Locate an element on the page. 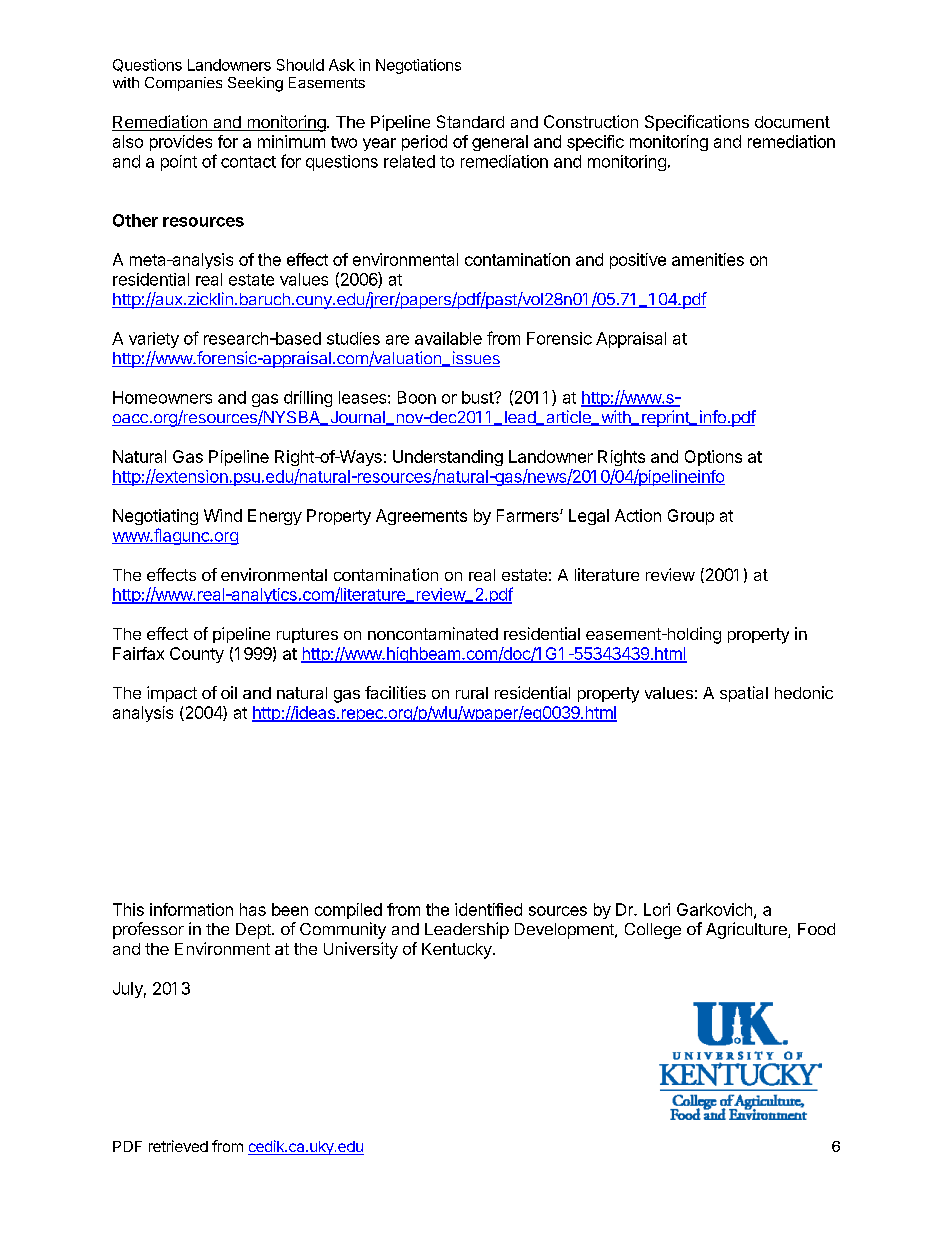 The image size is (952, 1233). spatial is located at coordinates (744, 694).
